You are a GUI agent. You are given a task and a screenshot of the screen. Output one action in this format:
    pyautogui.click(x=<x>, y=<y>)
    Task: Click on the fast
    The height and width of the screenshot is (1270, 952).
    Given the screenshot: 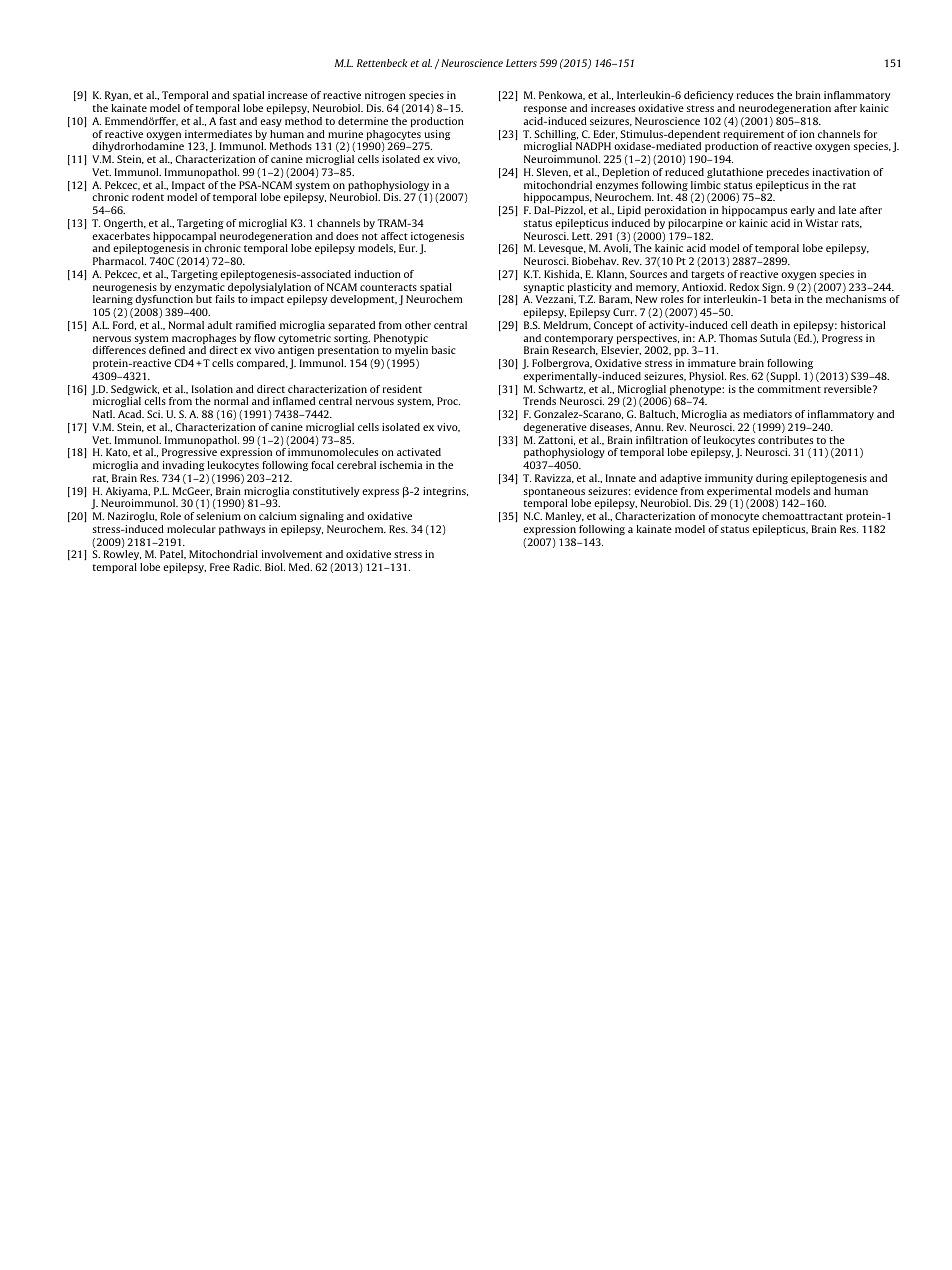 What is the action you would take?
    pyautogui.click(x=228, y=121)
